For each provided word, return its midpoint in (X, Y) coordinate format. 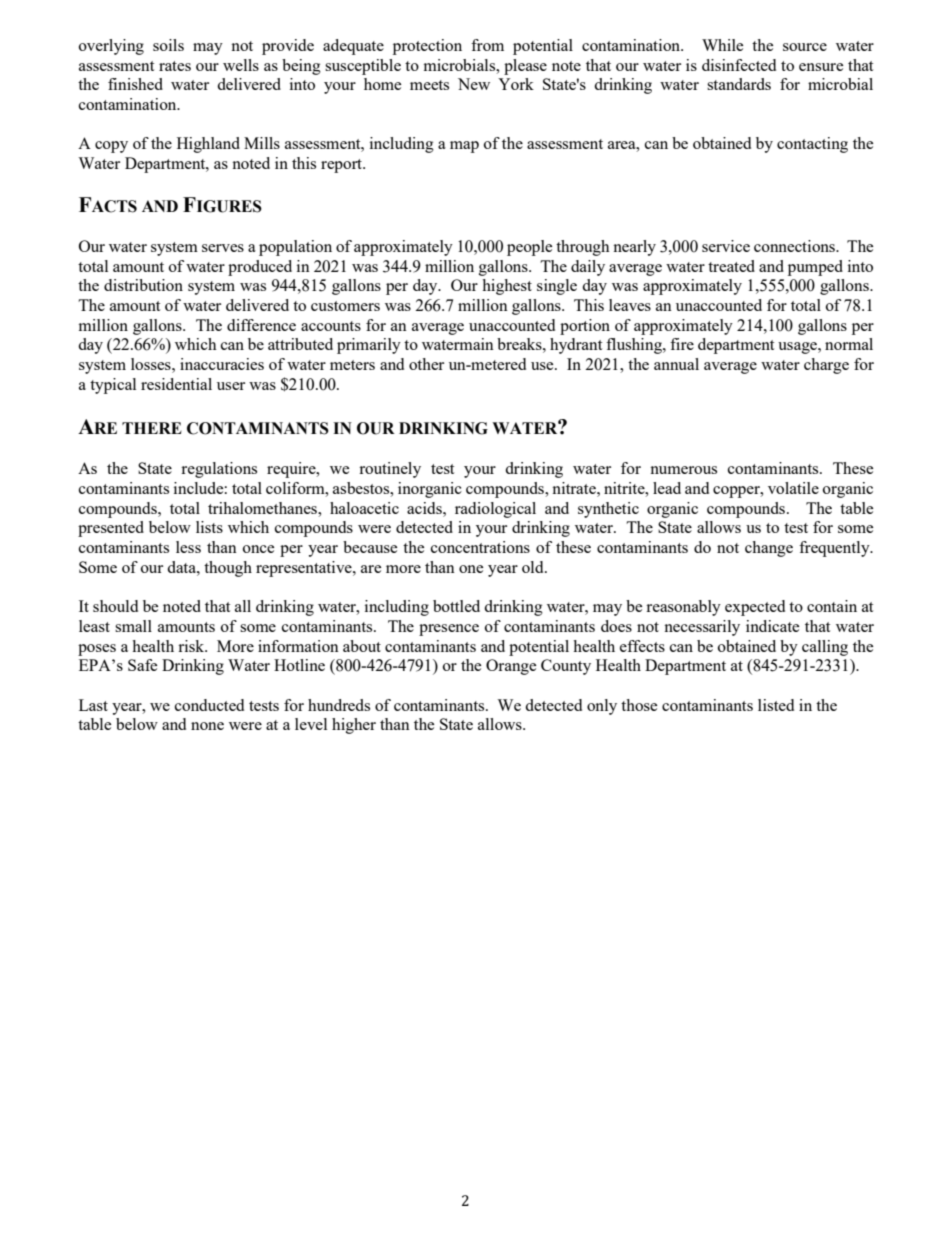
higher (354, 726)
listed (776, 705)
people (529, 248)
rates (175, 66)
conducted (209, 705)
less (188, 547)
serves (223, 248)
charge (826, 366)
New (474, 84)
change (769, 549)
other (426, 364)
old (534, 567)
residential (176, 384)
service (726, 246)
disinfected (739, 65)
